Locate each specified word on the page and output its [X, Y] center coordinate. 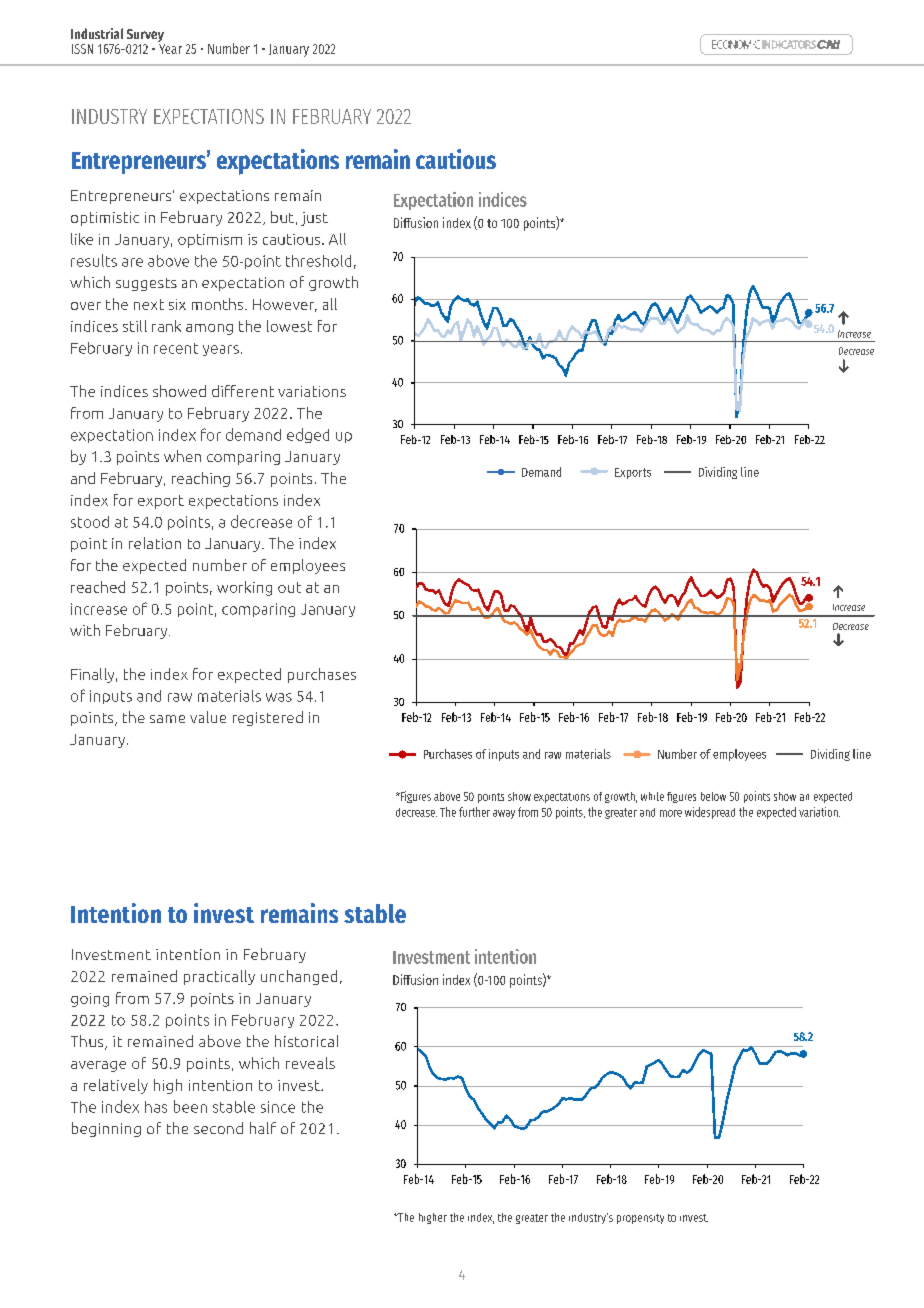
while [652, 796]
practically [219, 977]
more [671, 813]
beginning [106, 1129]
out [289, 587]
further [474, 812]
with [85, 630]
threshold [318, 261]
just [314, 219]
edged [308, 435]
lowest [289, 326]
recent [176, 348]
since [278, 1107]
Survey [145, 35]
